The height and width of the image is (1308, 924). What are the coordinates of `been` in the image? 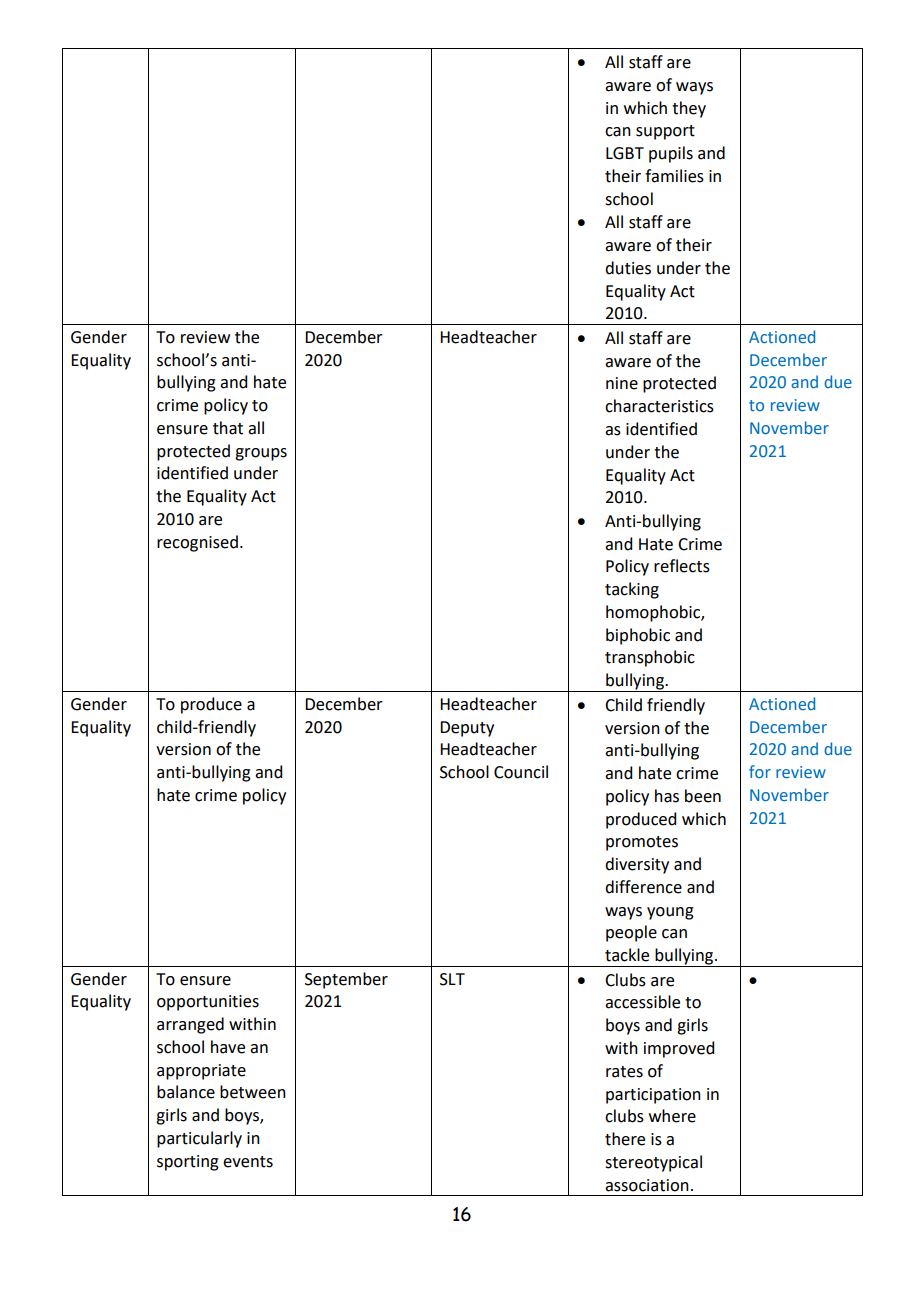 It's located at (703, 796).
